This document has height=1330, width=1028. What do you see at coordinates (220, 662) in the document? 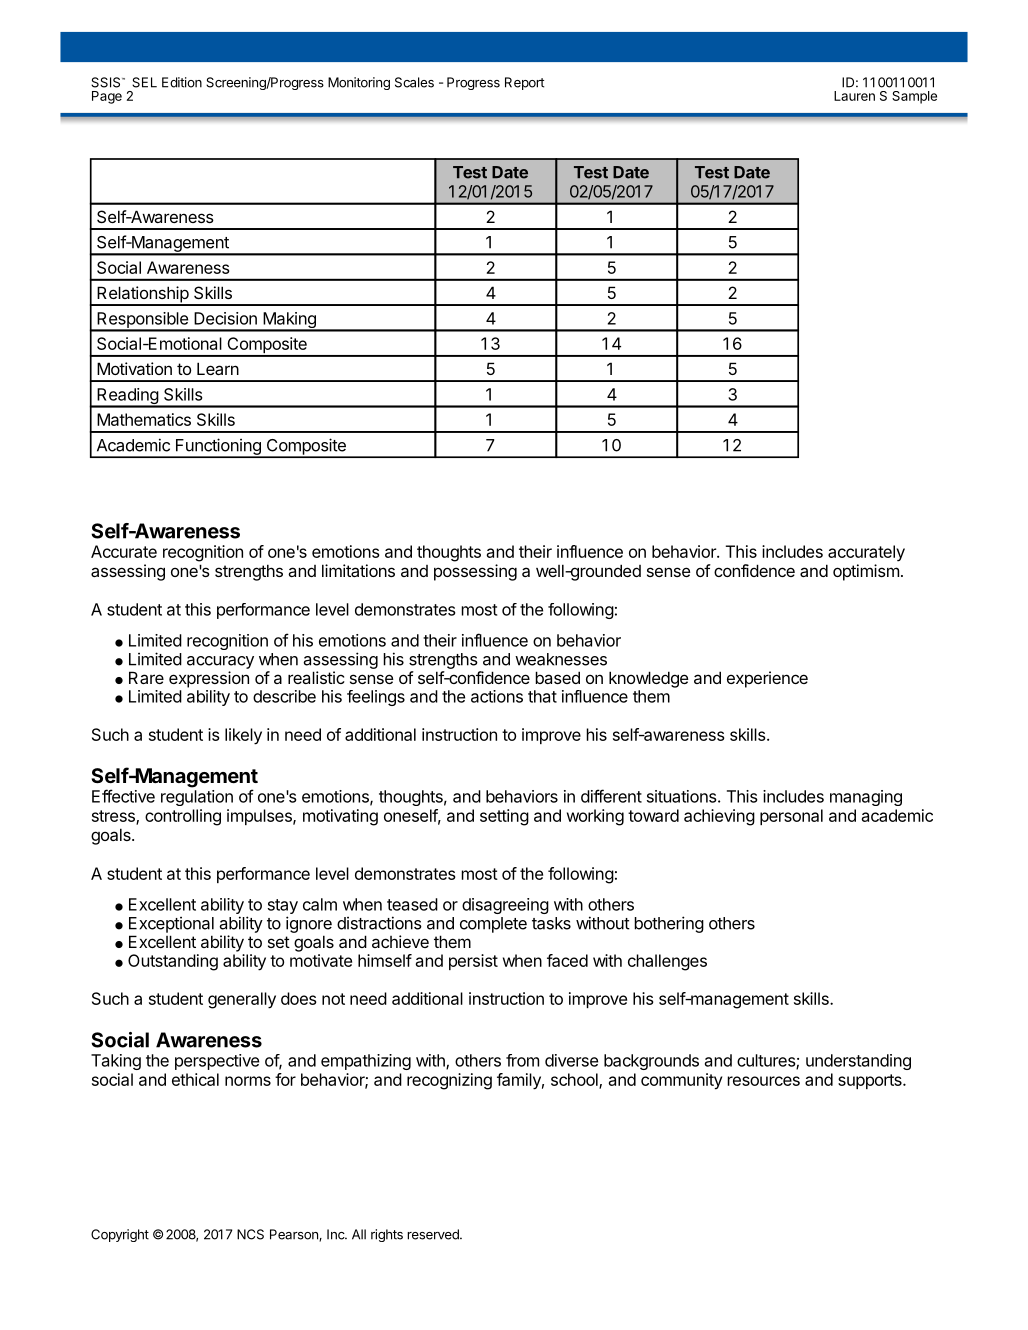
I see `accuracy` at bounding box center [220, 662].
